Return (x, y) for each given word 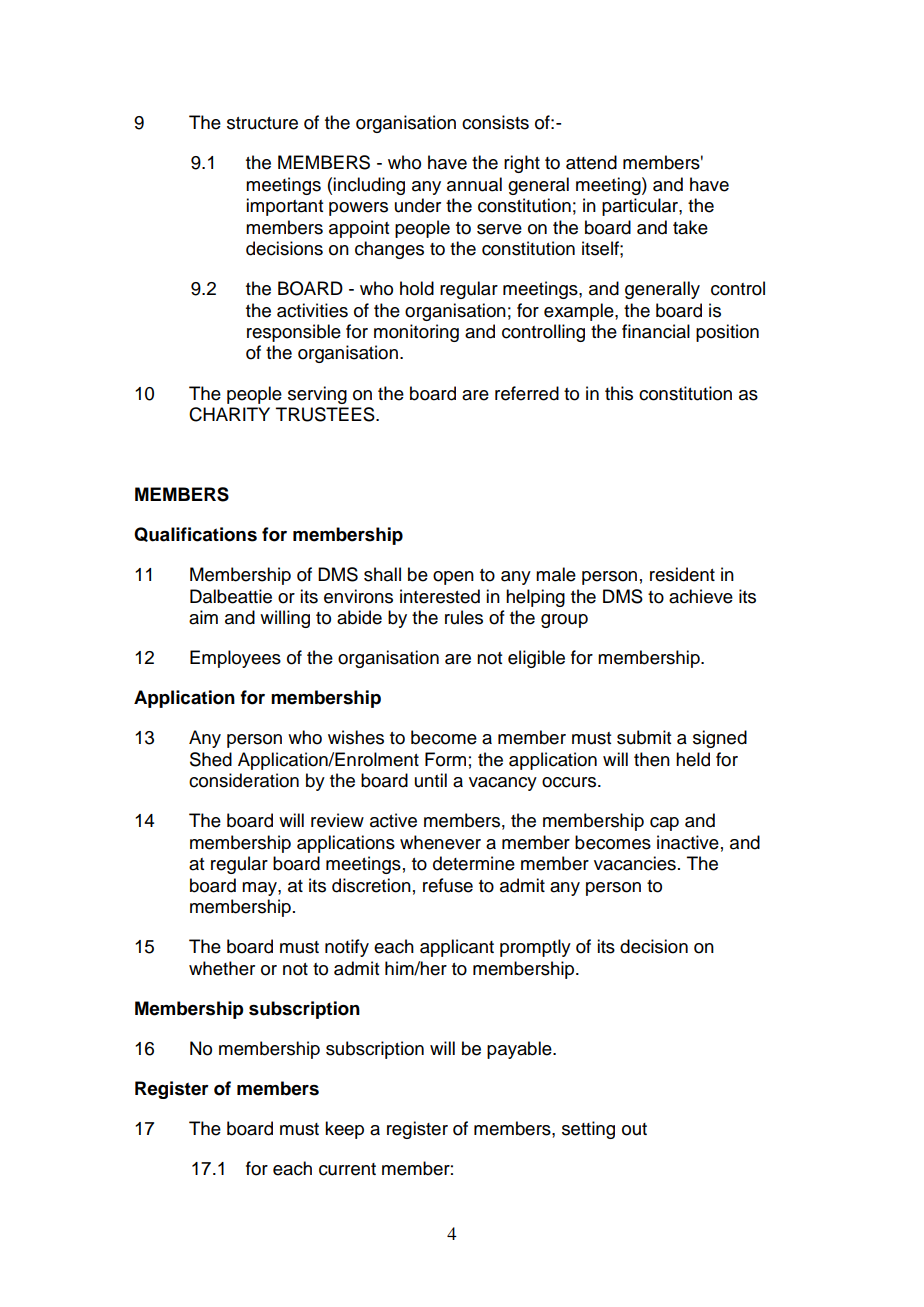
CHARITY (229, 414)
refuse (448, 885)
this (619, 393)
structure (262, 123)
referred (527, 393)
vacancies (635, 863)
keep (344, 1130)
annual (474, 184)
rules (464, 617)
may (260, 889)
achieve (701, 596)
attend (591, 162)
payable (520, 1050)
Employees (235, 659)
